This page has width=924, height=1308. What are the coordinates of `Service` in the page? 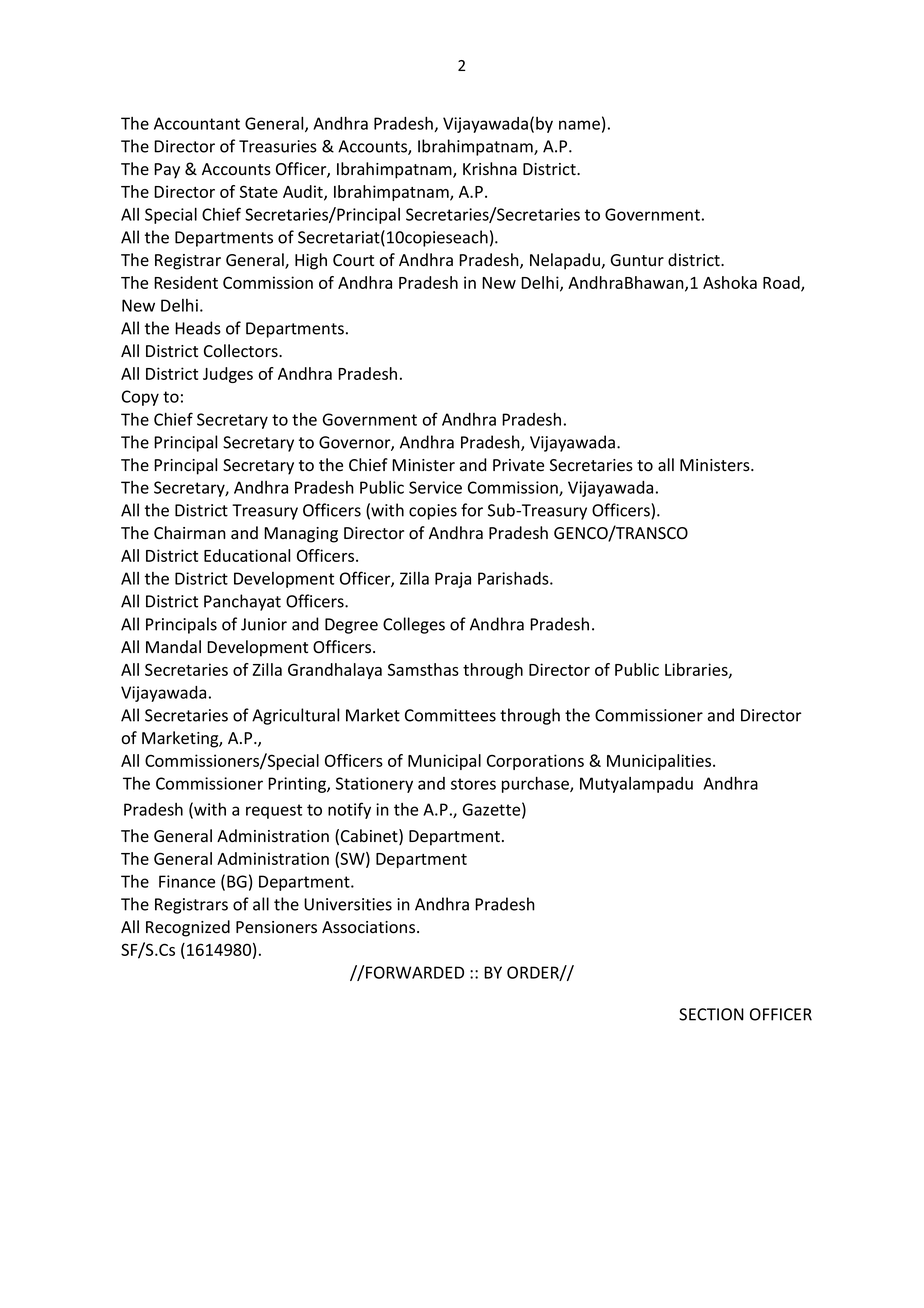 It's located at (435, 487).
